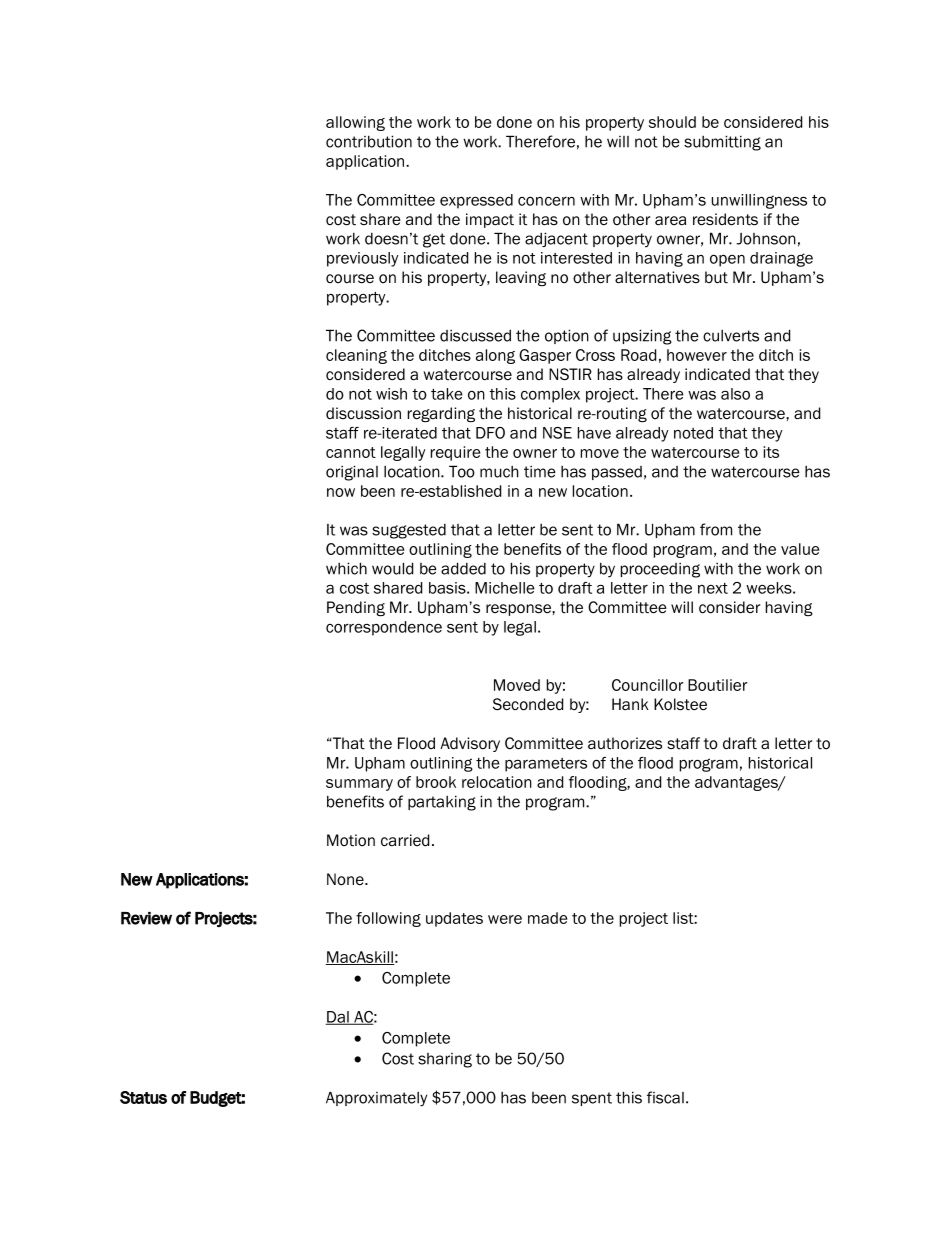 This document has width=952, height=1233. Describe the element at coordinates (143, 1097) in the document. I see `Status` at that location.
